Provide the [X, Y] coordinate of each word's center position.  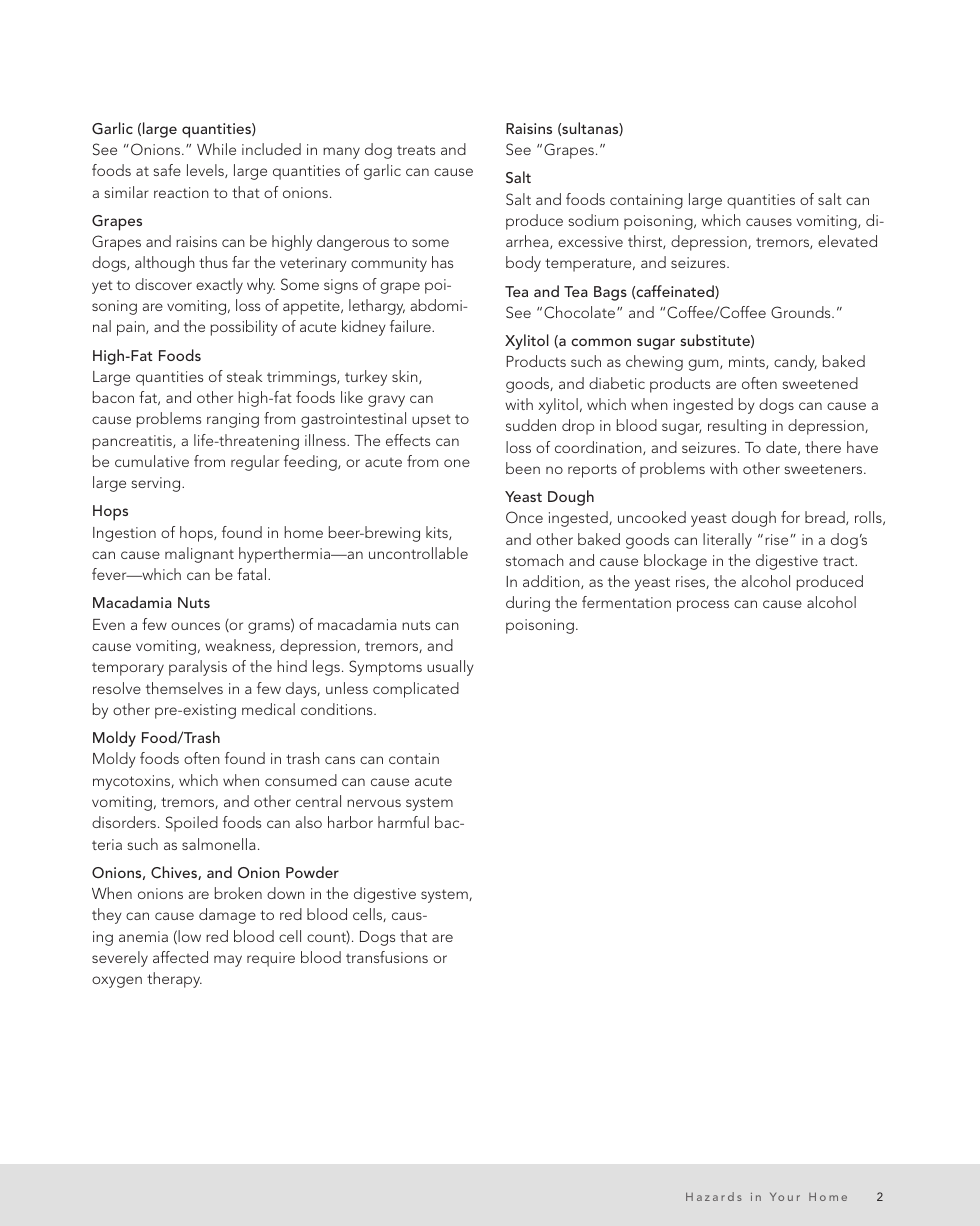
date [782, 448]
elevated [847, 241]
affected [180, 957]
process [703, 606]
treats [416, 150]
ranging [233, 420]
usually [450, 668]
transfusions [387, 957]
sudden [531, 425]
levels [206, 171]
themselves [184, 688]
